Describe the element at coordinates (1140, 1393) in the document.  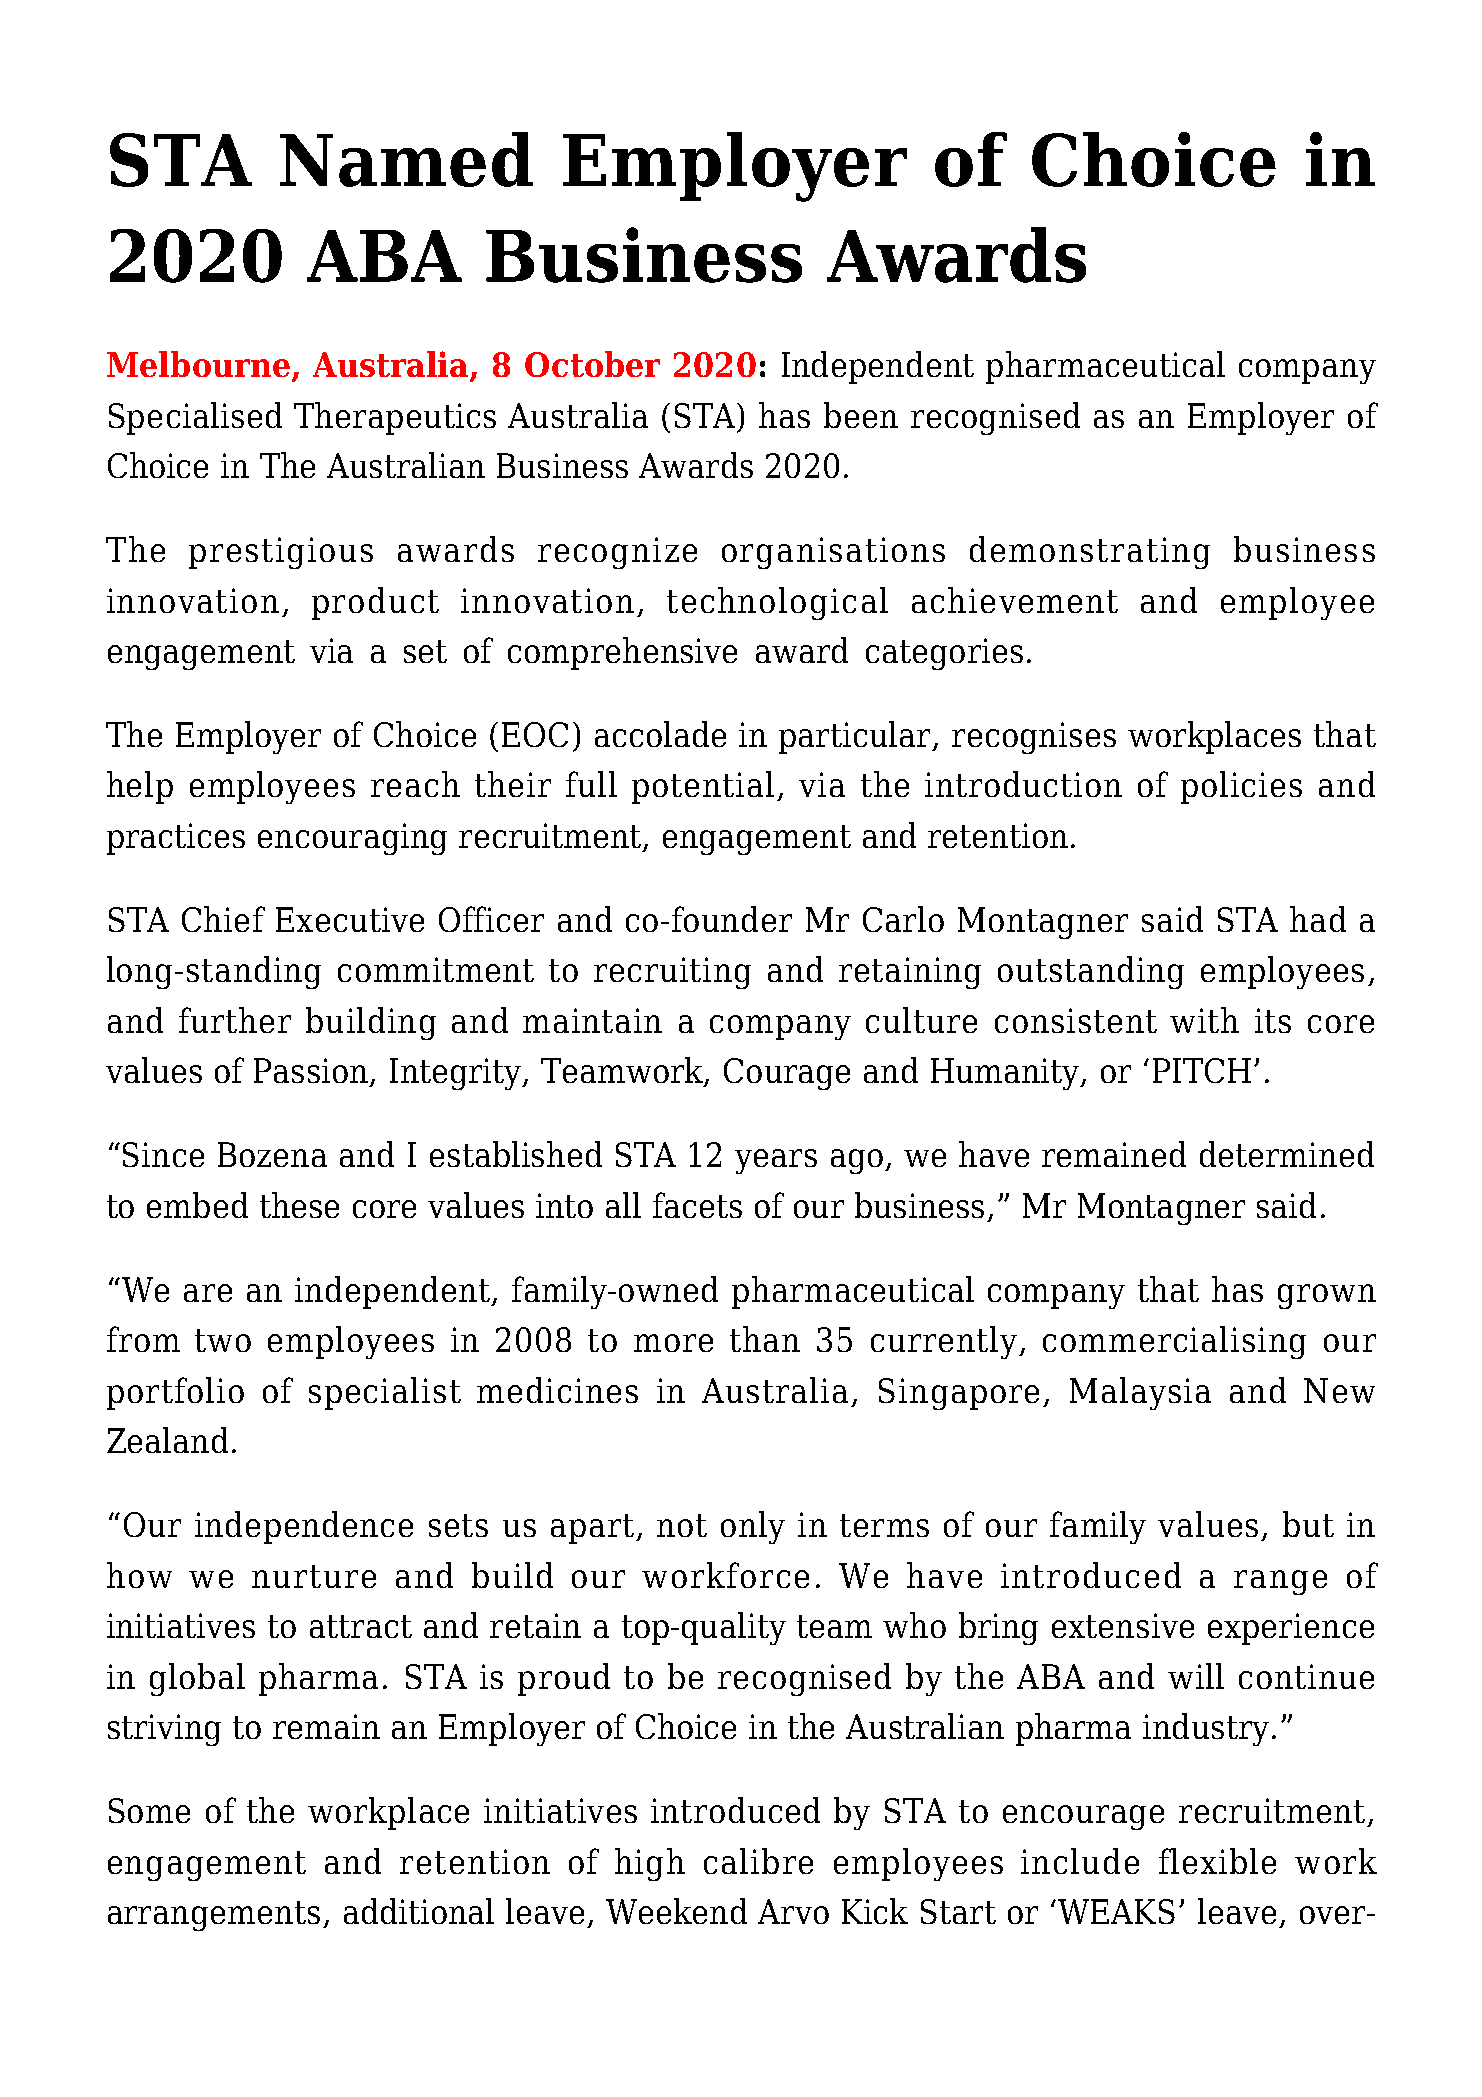
I see `Malaysia` at that location.
